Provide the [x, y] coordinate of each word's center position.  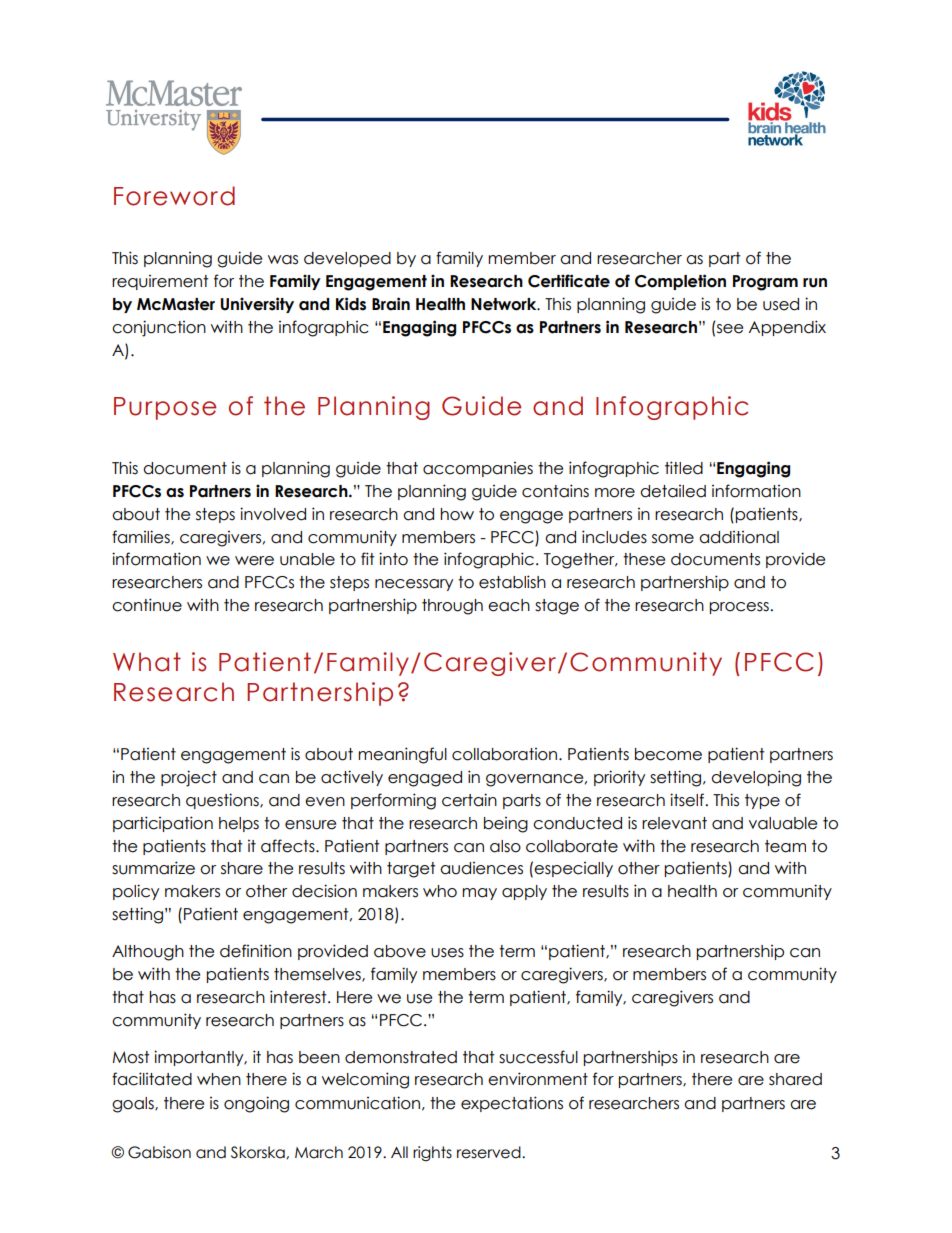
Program [765, 283]
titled [684, 468]
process [740, 608]
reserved [490, 1152]
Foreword [174, 196]
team [785, 846]
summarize [153, 868]
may [479, 894]
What [147, 662]
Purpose [165, 408]
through [452, 607]
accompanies [478, 469]
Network [505, 304]
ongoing [256, 1104]
